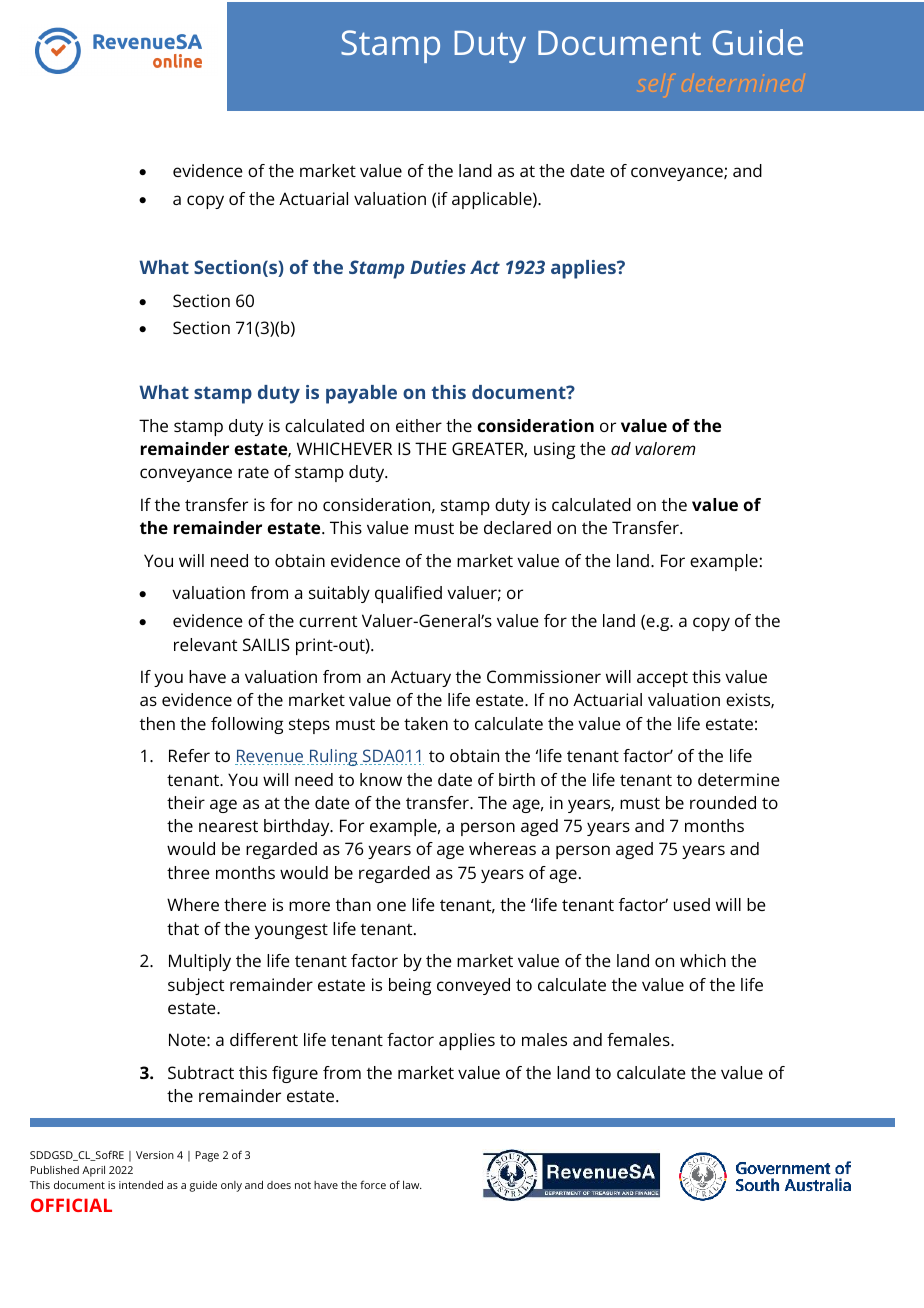 The height and width of the page is (1308, 924). What do you see at coordinates (361, 394) in the page?
I see `payable` at bounding box center [361, 394].
